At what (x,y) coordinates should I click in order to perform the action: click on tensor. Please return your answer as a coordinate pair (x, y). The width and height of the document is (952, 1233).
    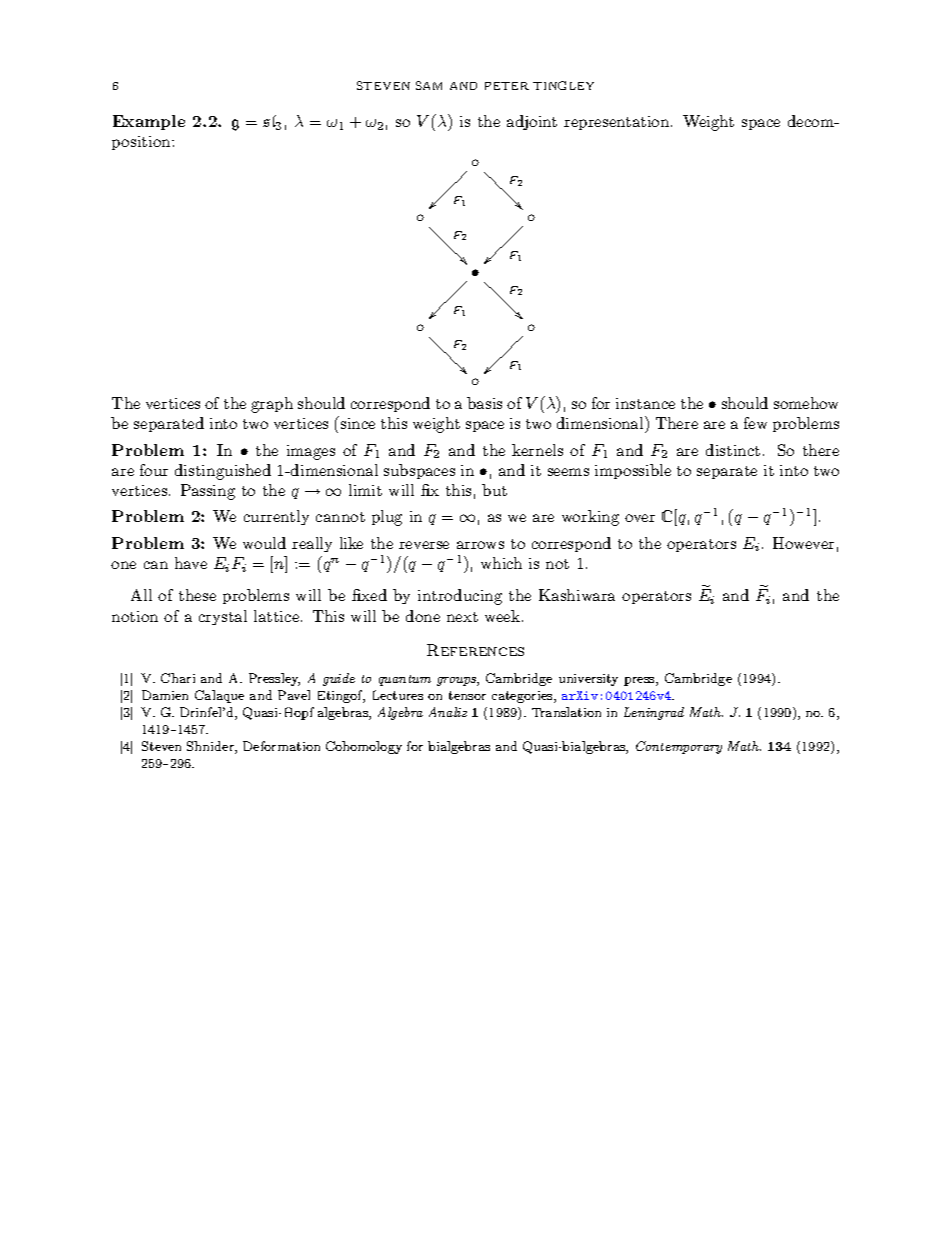
    Looking at the image, I should click on (467, 695).
